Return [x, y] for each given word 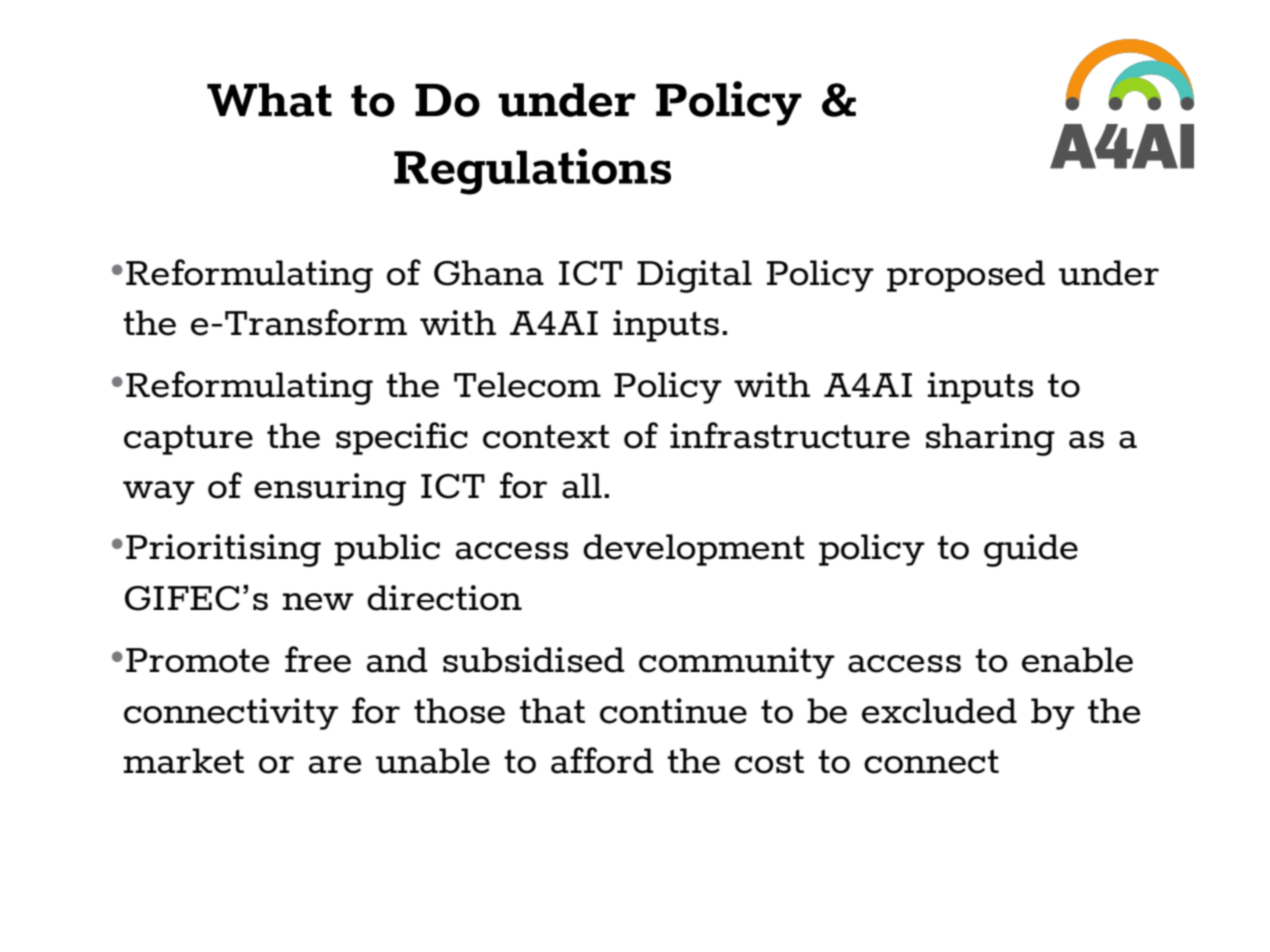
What [269, 100]
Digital [694, 276]
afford [602, 760]
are [335, 765]
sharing [990, 439]
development [694, 550]
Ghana [489, 273]
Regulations [532, 171]
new [318, 602]
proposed [966, 276]
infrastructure [790, 435]
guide [1031, 550]
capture [188, 440]
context [546, 436]
